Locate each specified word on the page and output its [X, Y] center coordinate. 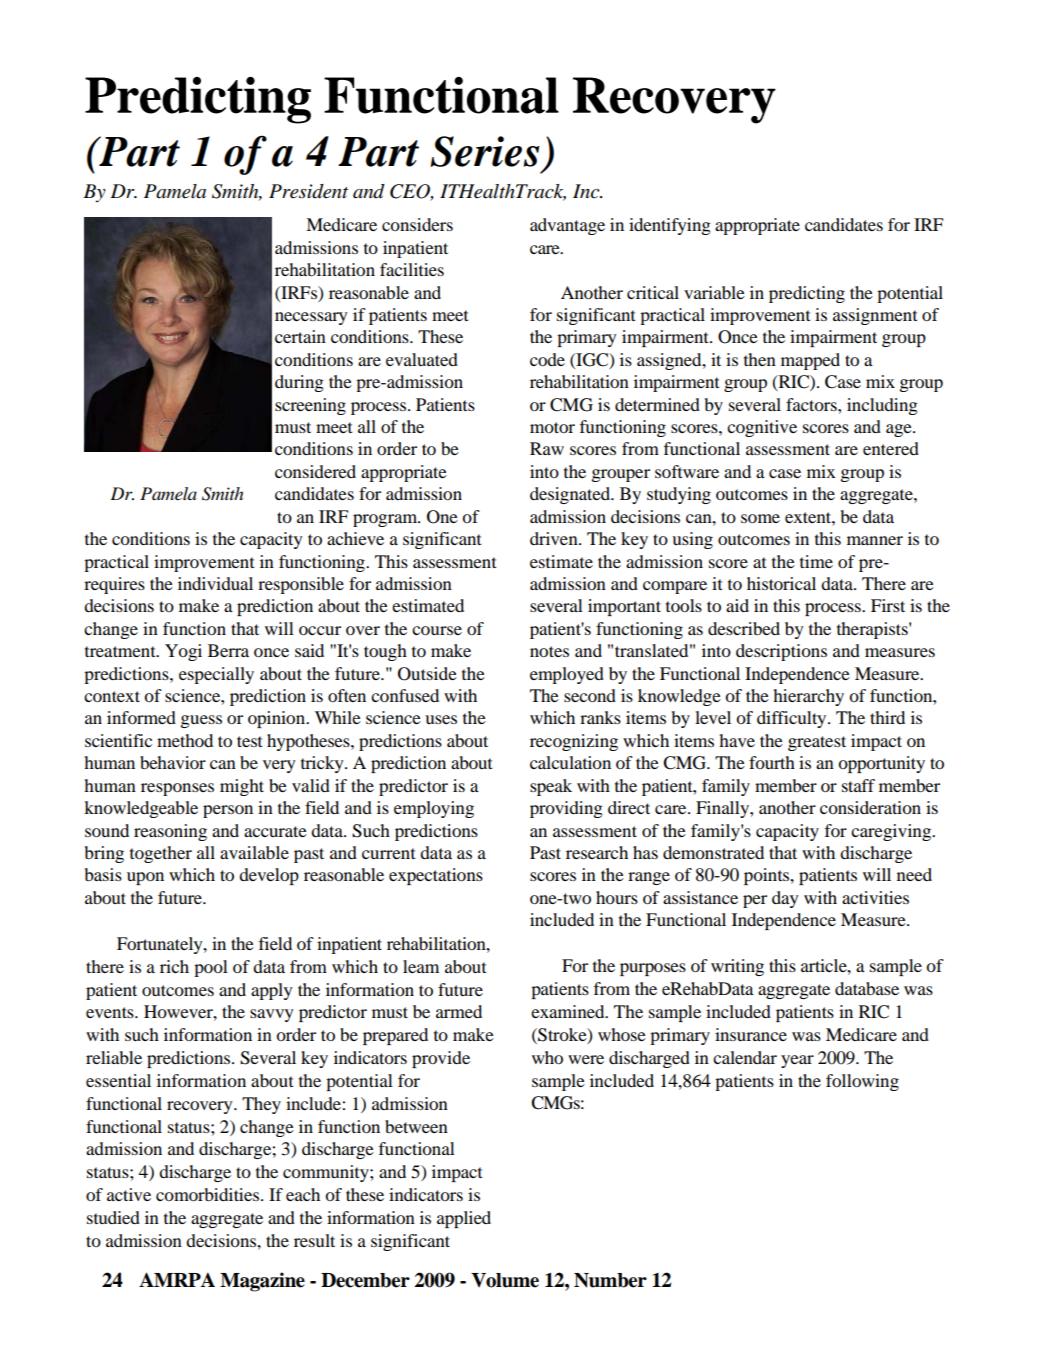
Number [610, 1280]
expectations [436, 876]
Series [484, 151]
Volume [505, 1280]
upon [145, 878]
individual [215, 583]
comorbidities [209, 1194]
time [816, 561]
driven [555, 538]
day [785, 899]
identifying [670, 226]
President [308, 191]
